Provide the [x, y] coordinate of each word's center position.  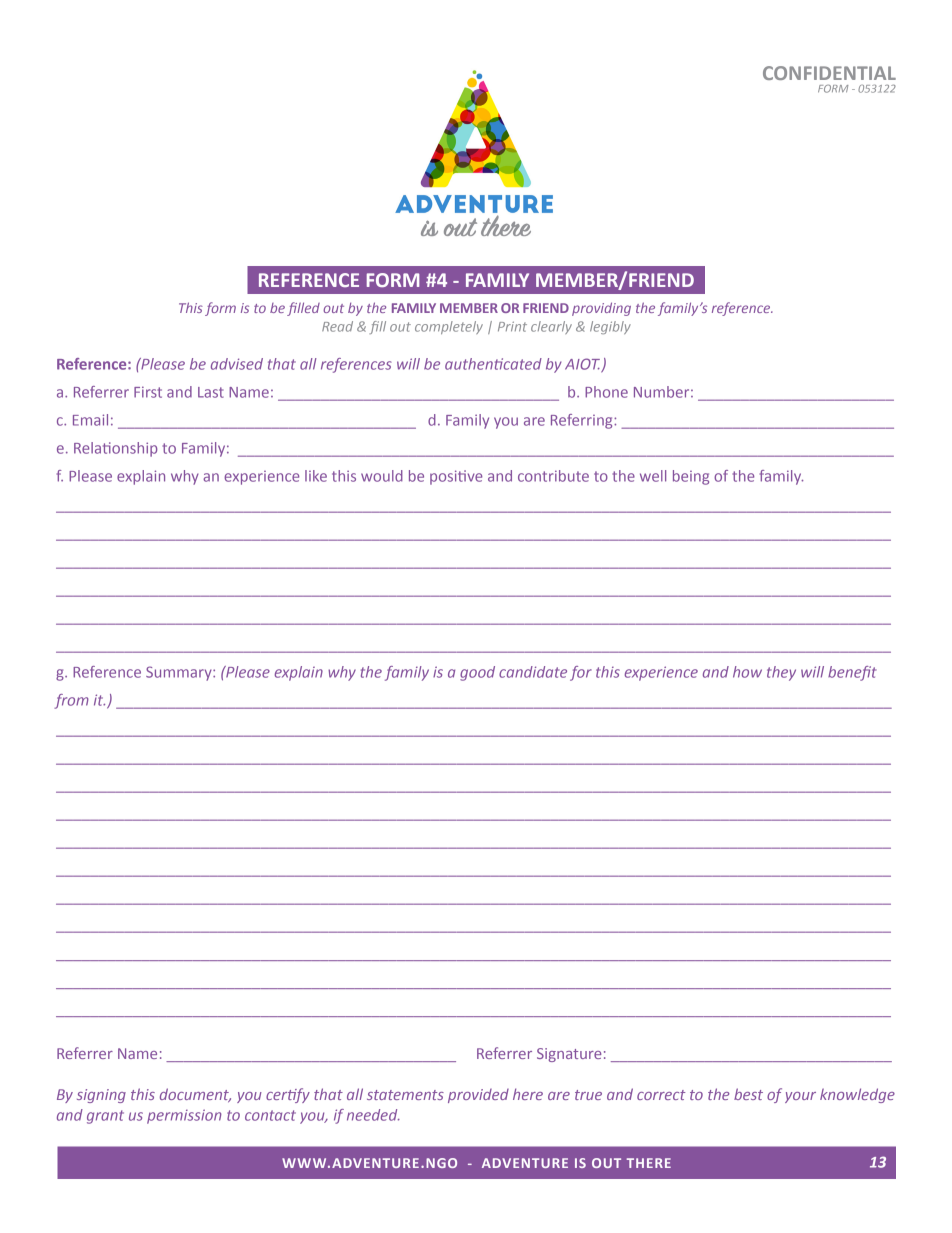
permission [184, 1116]
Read [337, 326]
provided [478, 1096]
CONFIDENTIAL [829, 73]
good [477, 673]
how [747, 672]
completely [449, 327]
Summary [180, 673]
